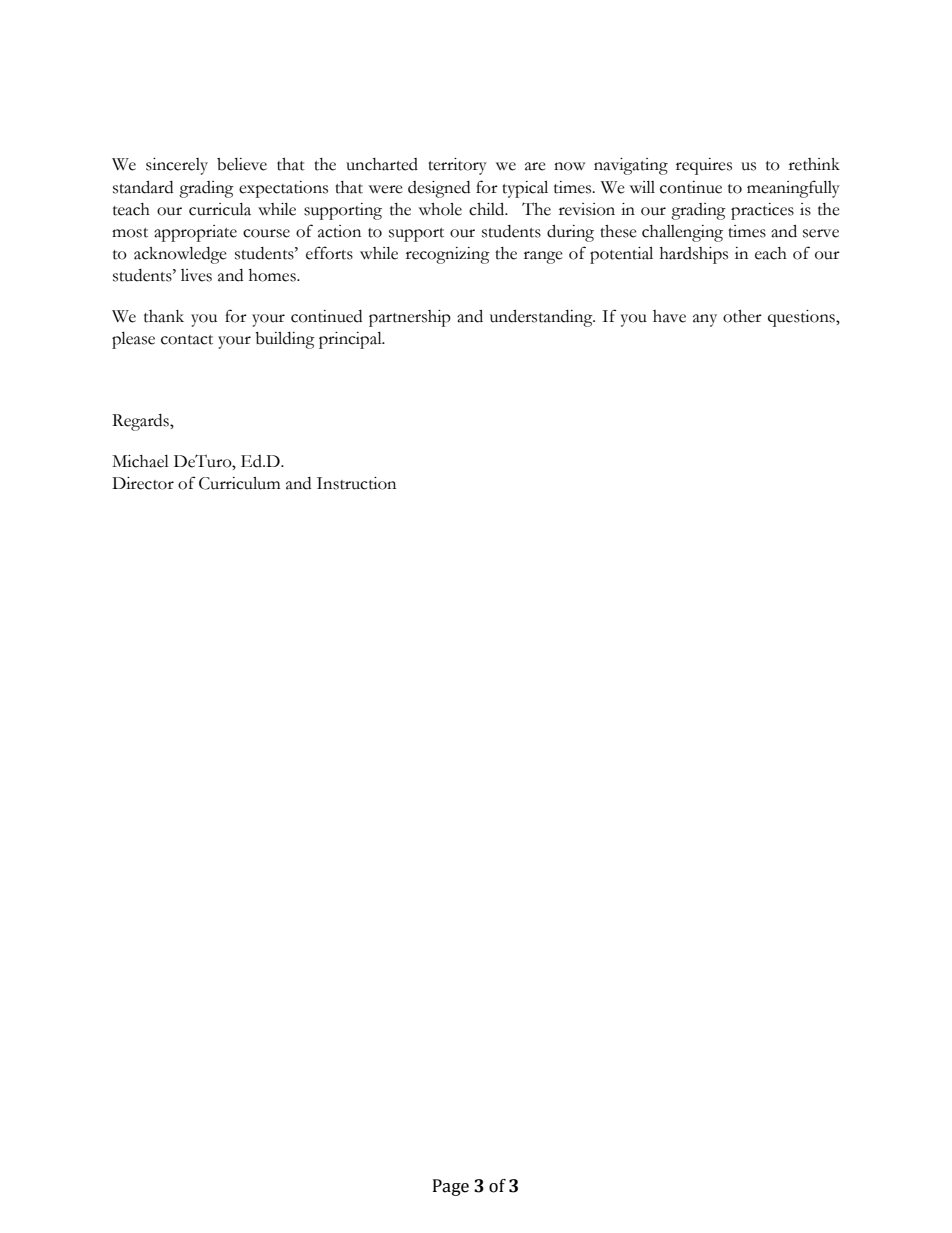 This screenshot has height=1233, width=952. I want to click on curricula, so click(220, 209).
